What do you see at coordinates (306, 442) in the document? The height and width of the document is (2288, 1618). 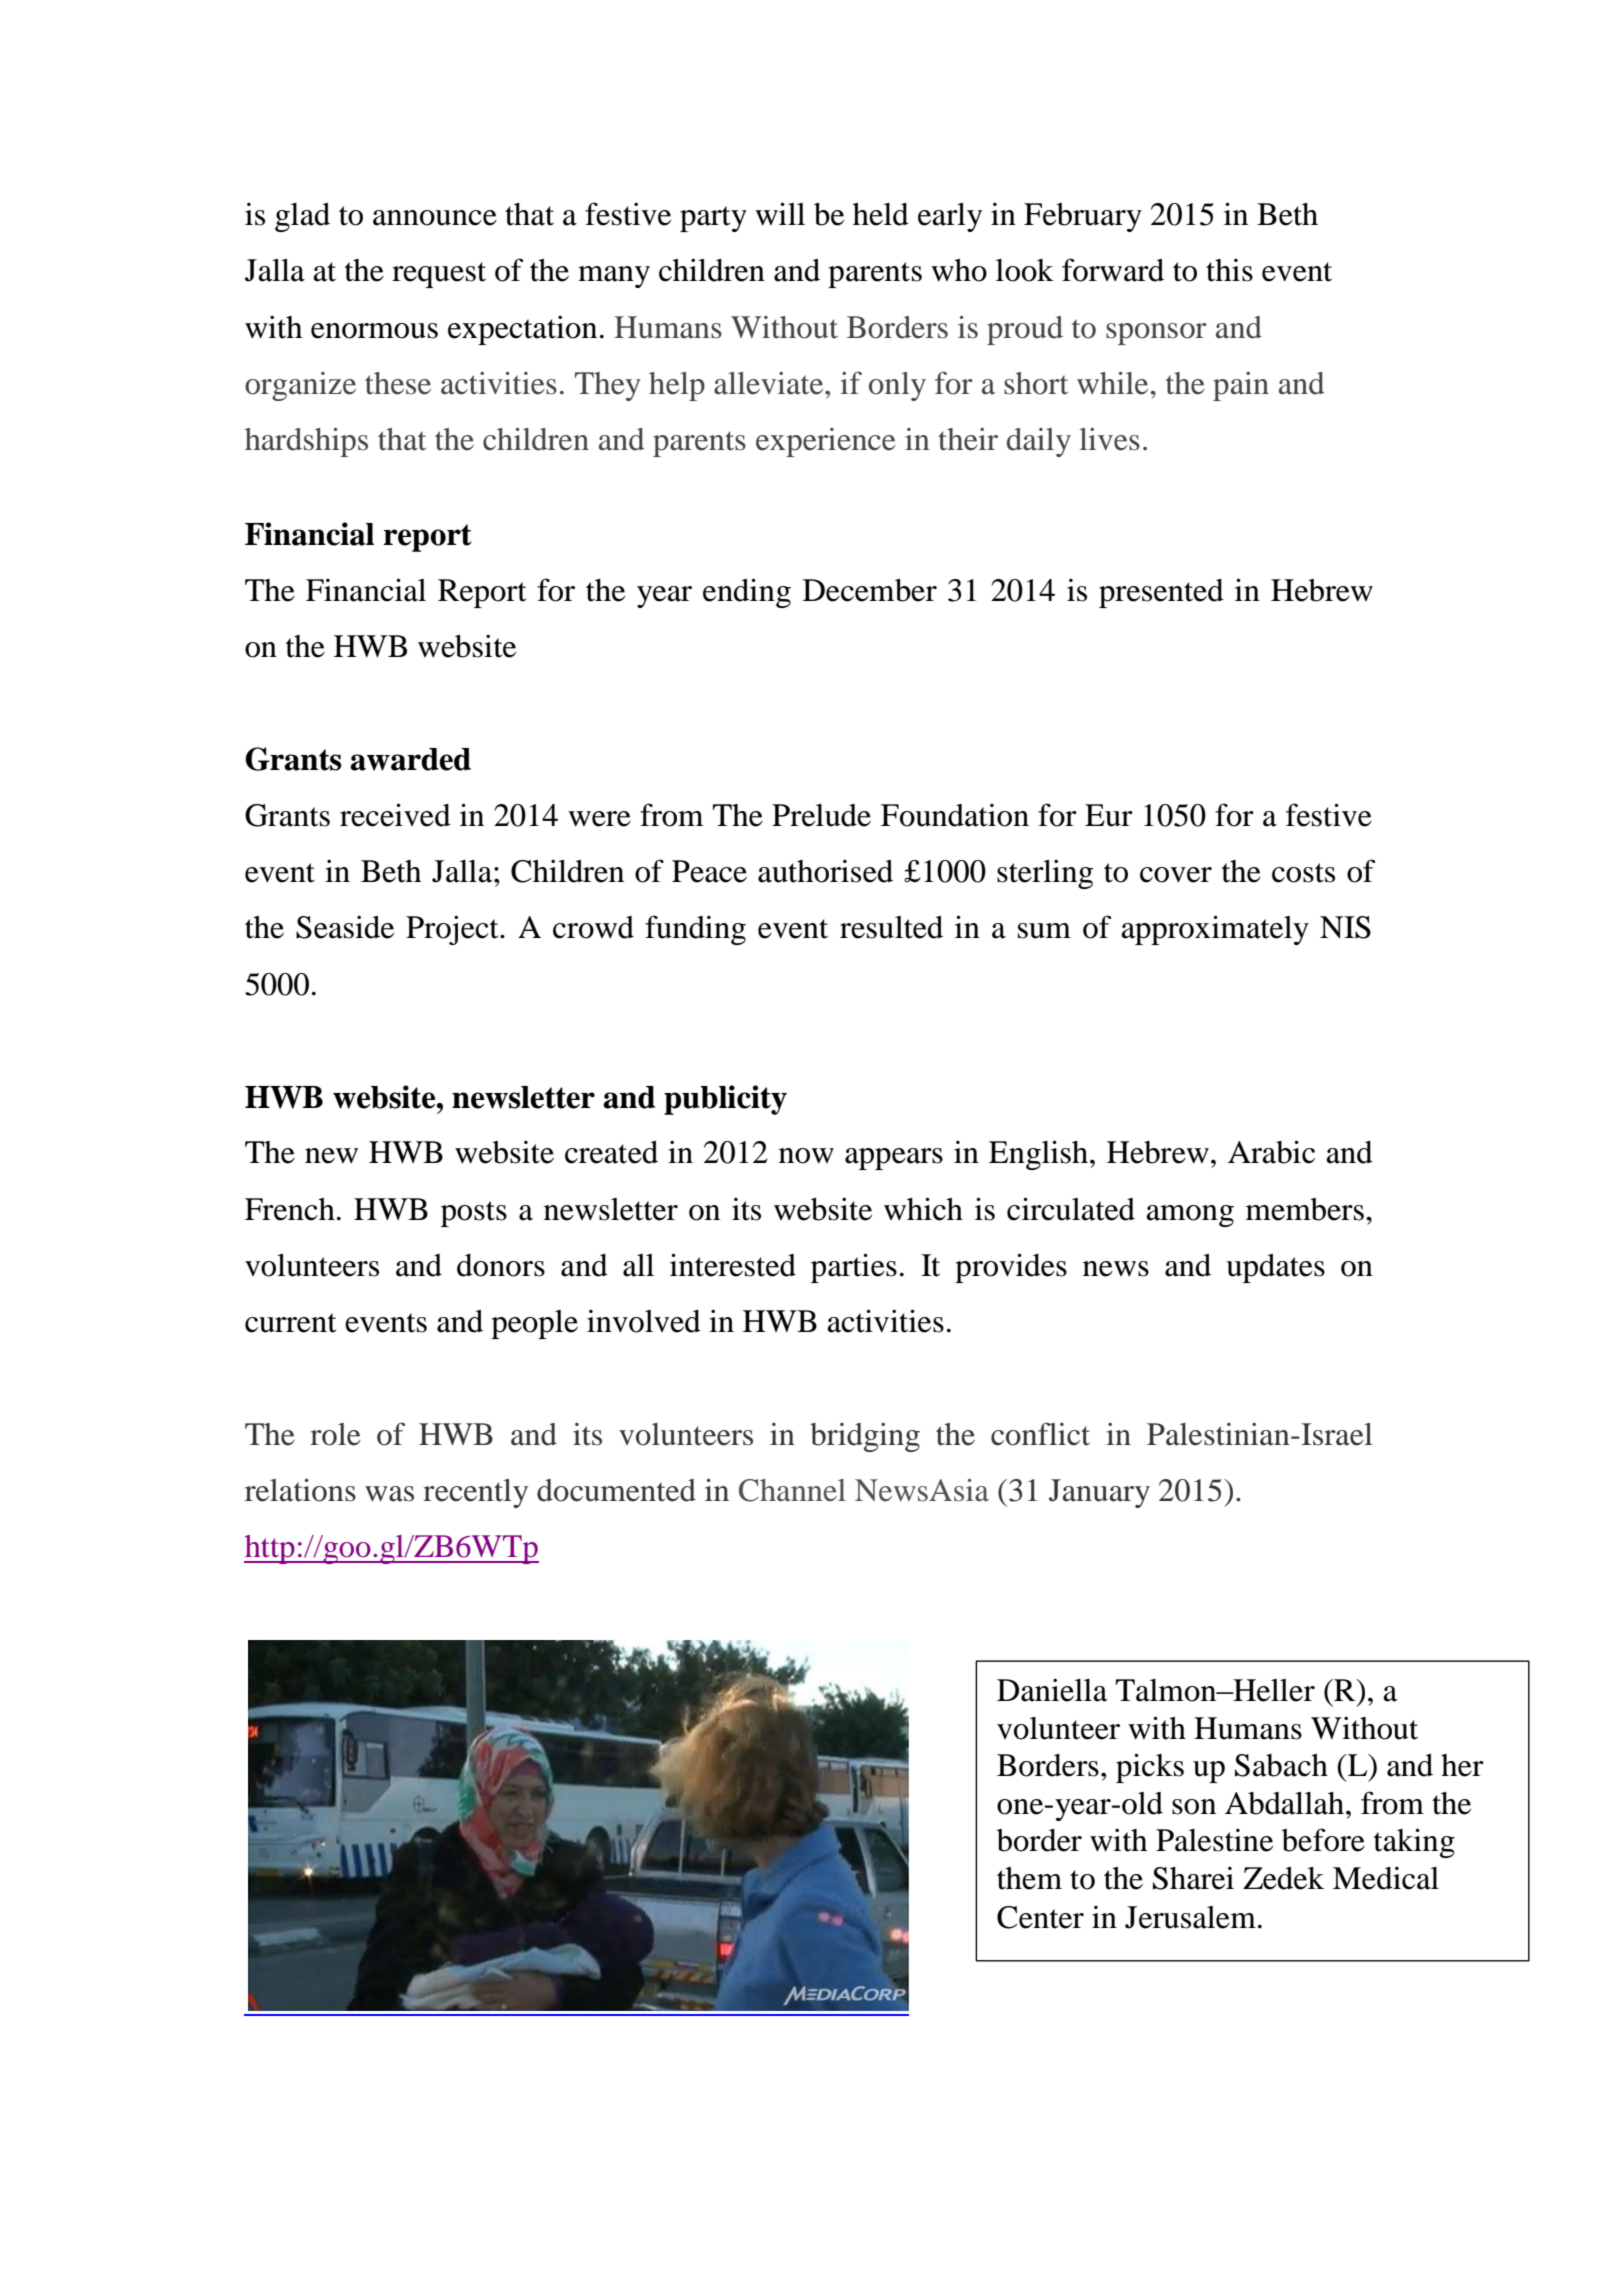 I see `hardships` at bounding box center [306, 442].
